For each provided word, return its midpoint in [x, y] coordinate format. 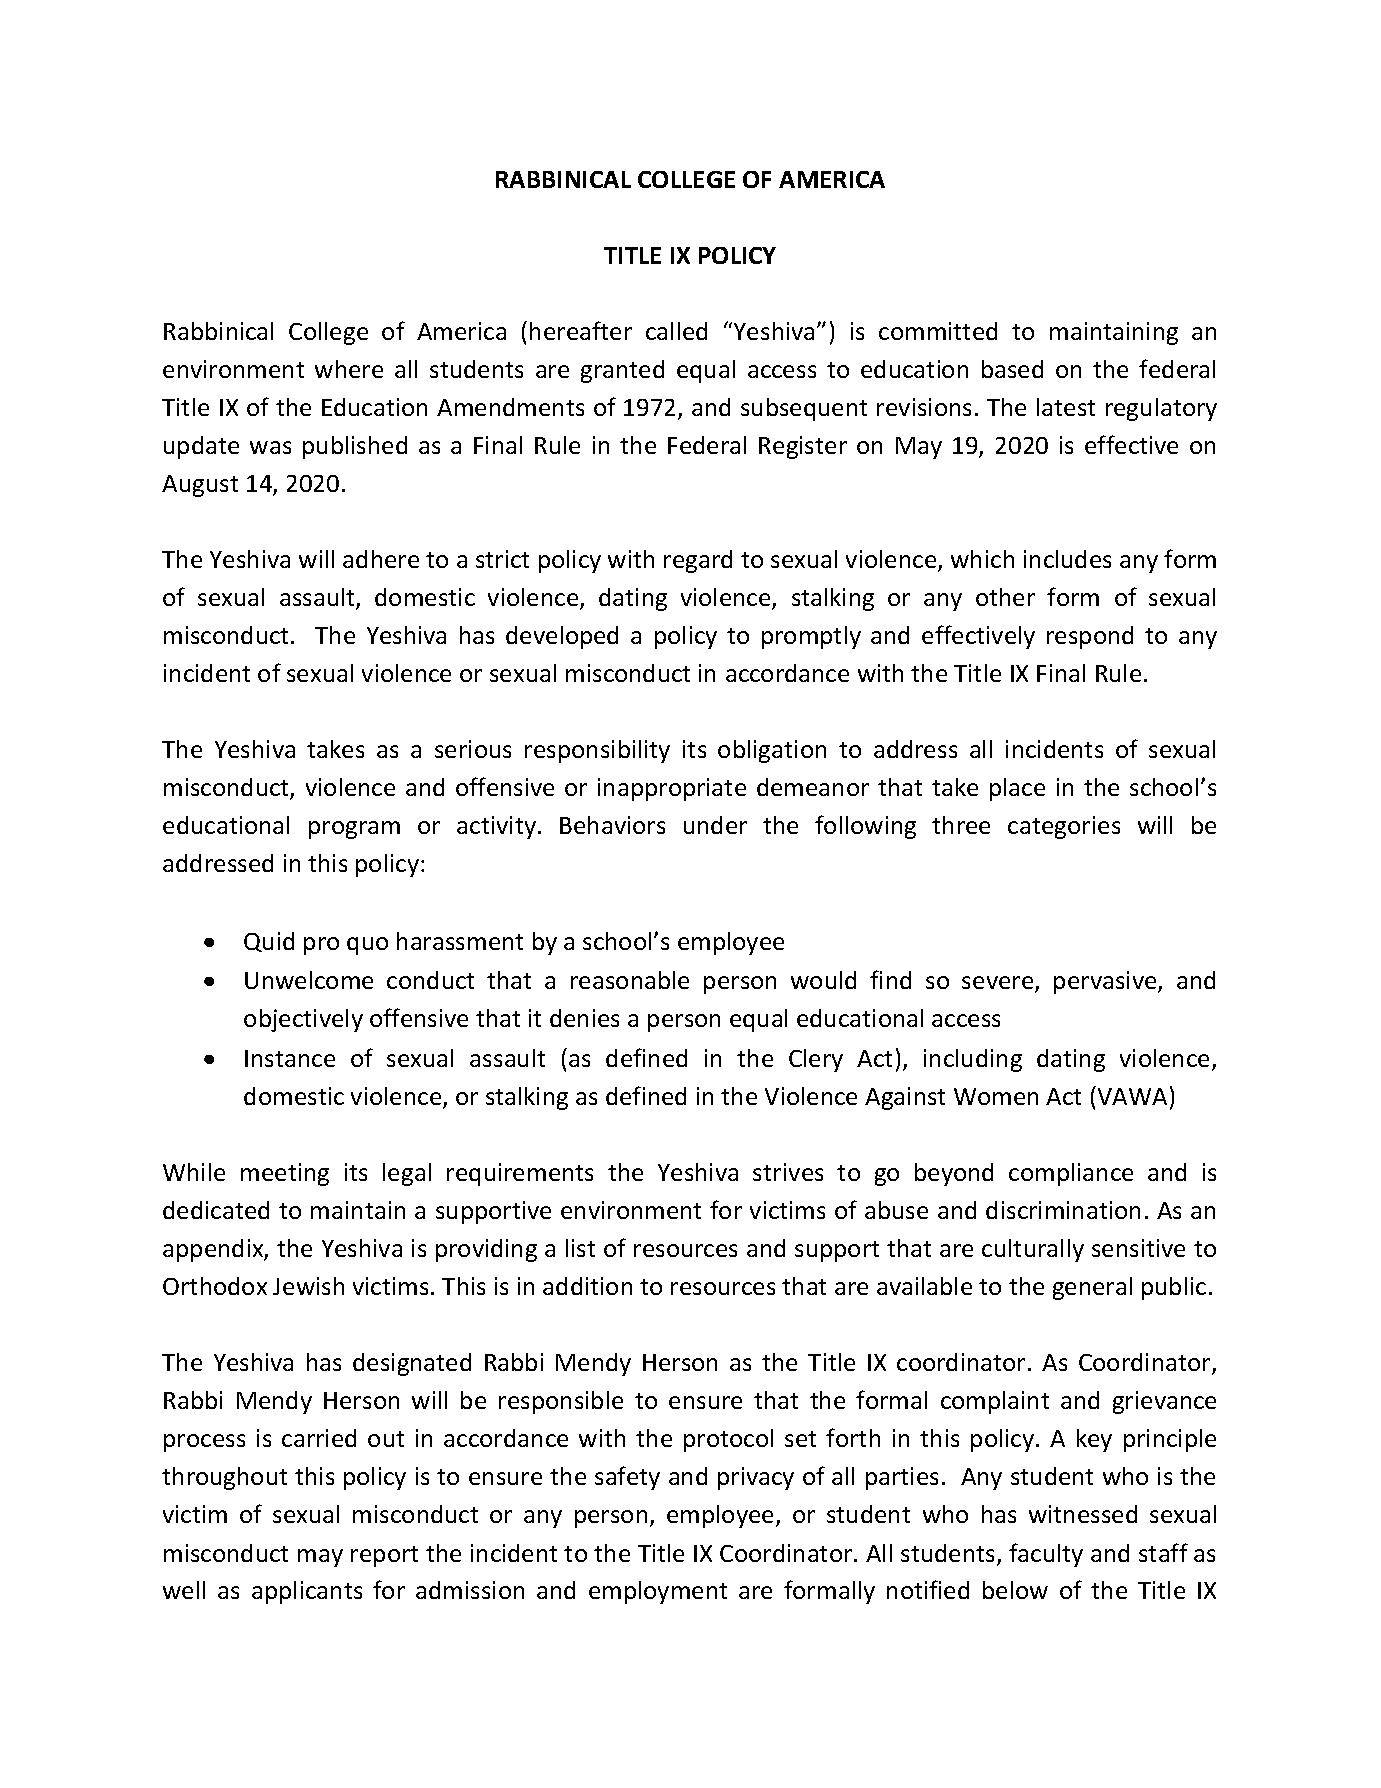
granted [622, 371]
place [1017, 789]
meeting [285, 1174]
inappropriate [672, 789]
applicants [307, 1592]
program [354, 830]
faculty [1046, 1555]
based [1012, 369]
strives [788, 1172]
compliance [1071, 1174]
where [349, 369]
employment [658, 1592]
